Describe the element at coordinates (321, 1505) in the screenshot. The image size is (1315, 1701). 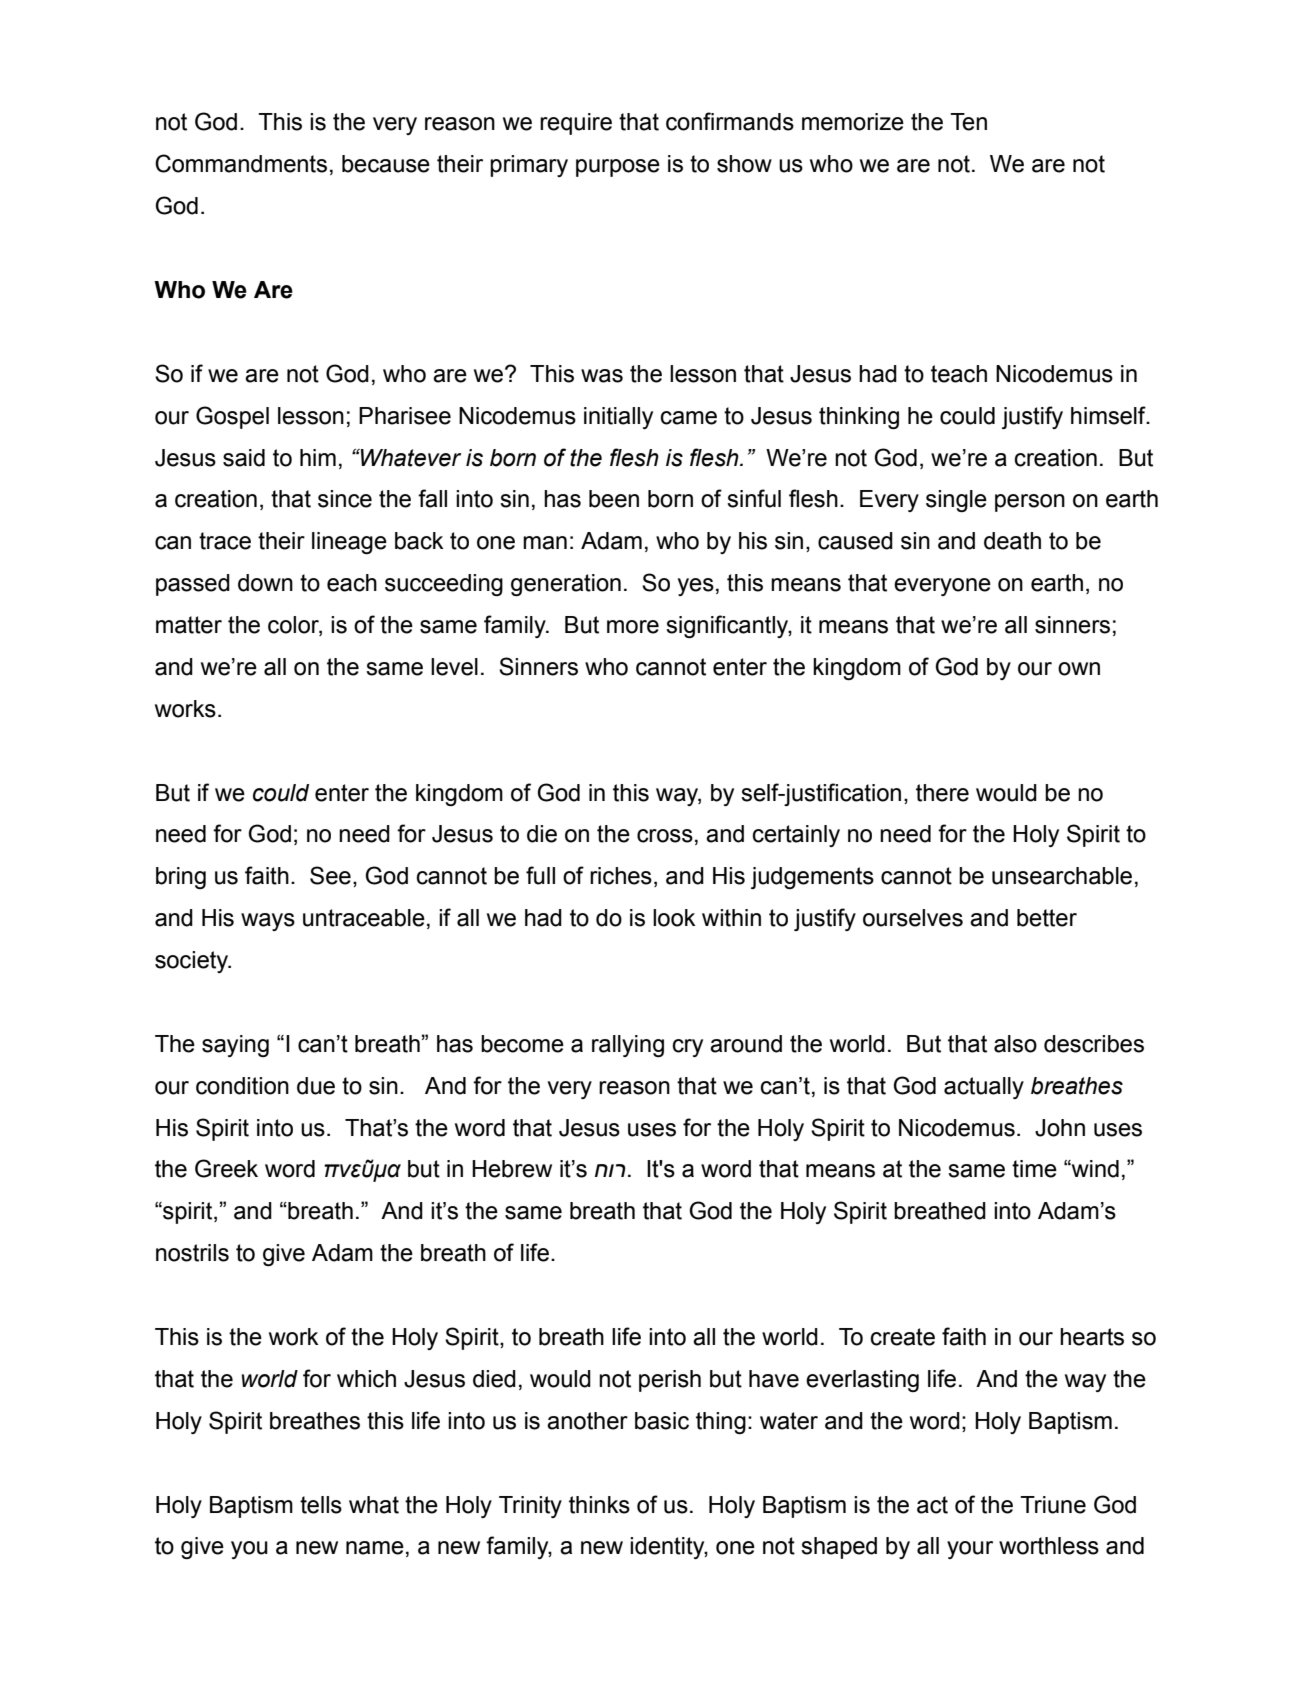
I see `tells` at that location.
